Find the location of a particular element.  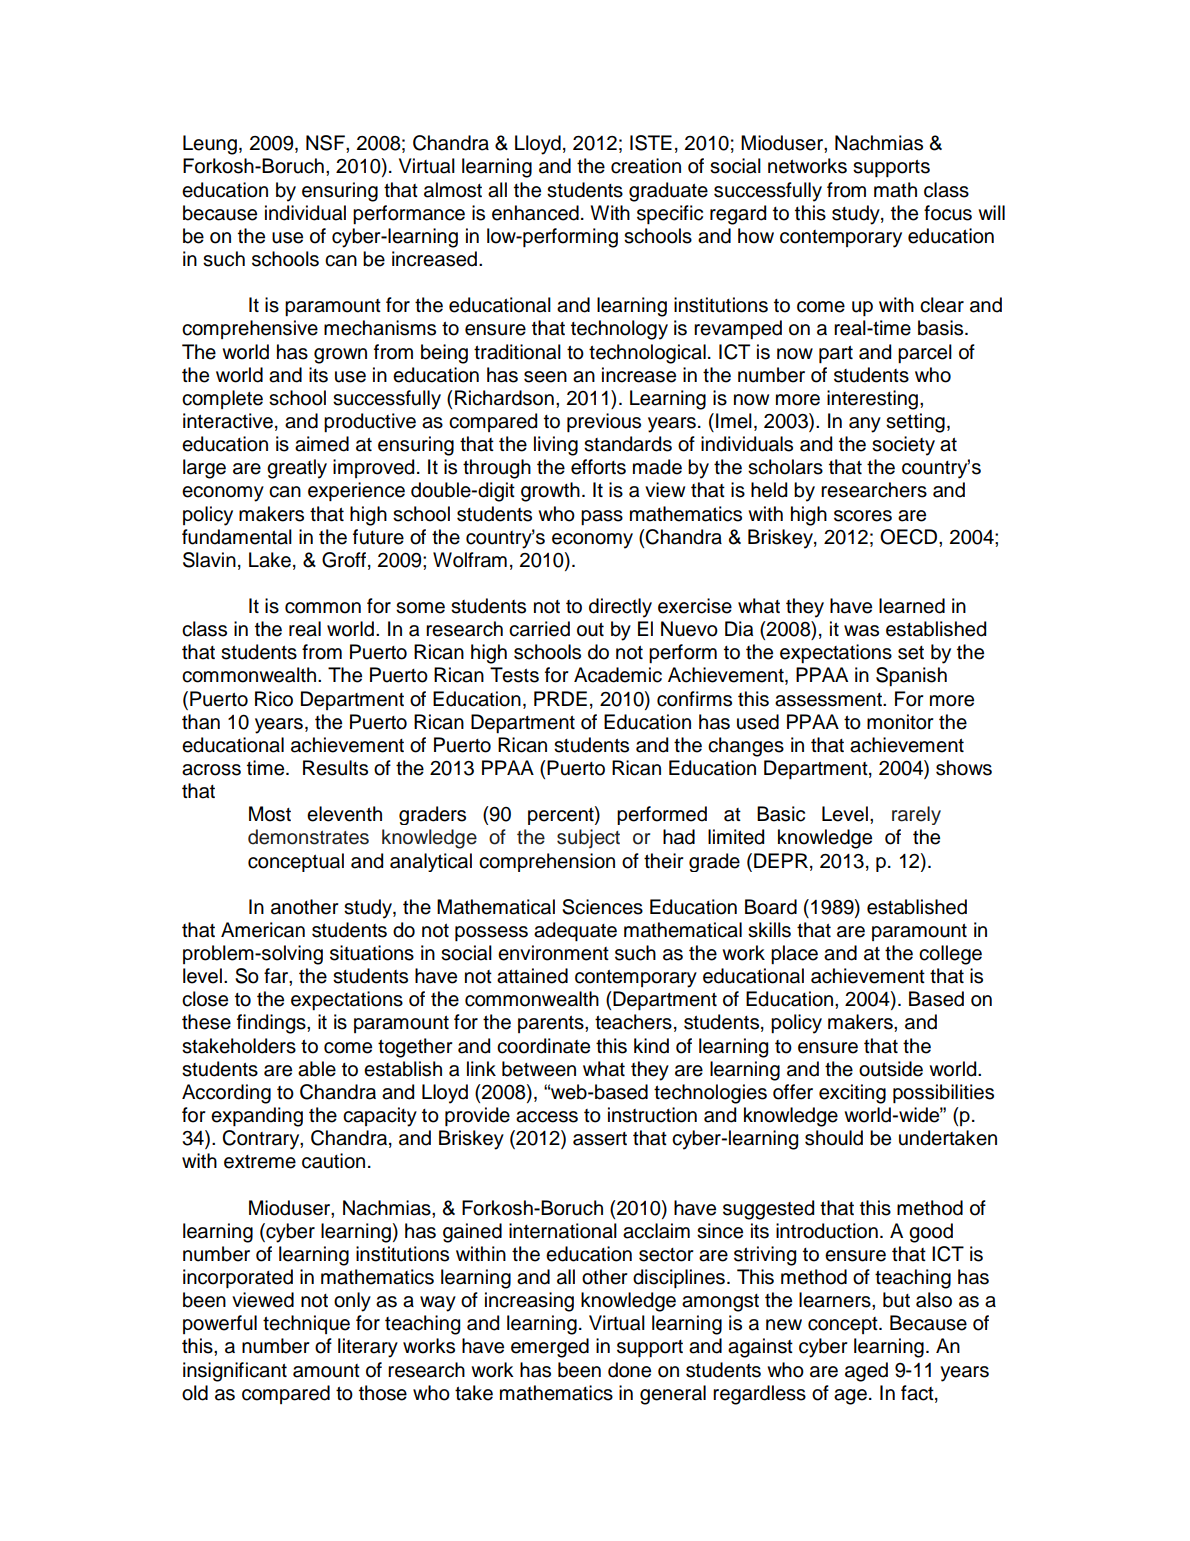

focus is located at coordinates (948, 213).
